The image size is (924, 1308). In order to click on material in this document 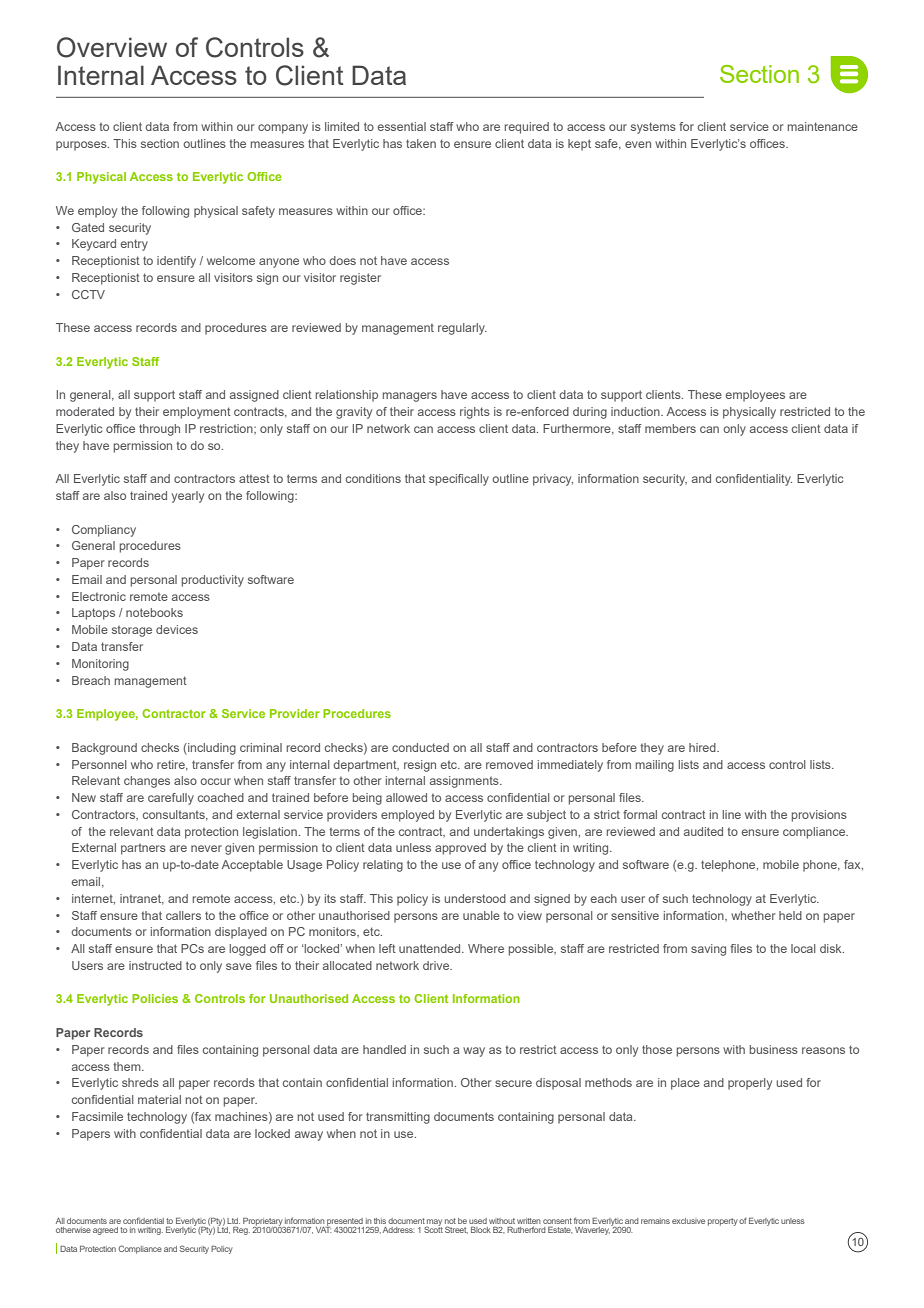, I will do `click(159, 1099)`.
